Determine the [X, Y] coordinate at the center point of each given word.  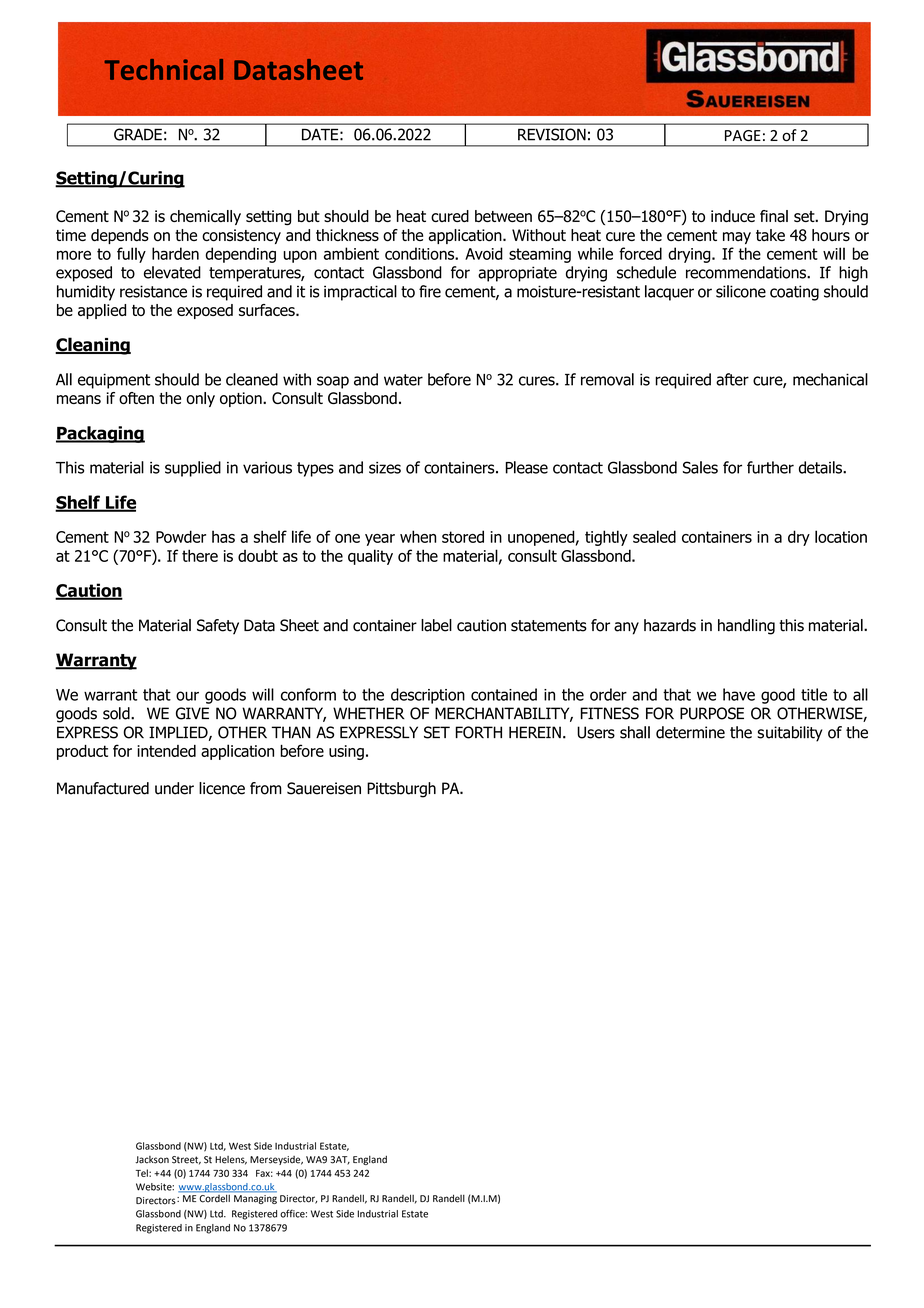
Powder [181, 536]
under [174, 788]
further [770, 467]
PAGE [743, 135]
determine [690, 732]
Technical [164, 69]
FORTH [478, 732]
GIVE [192, 713]
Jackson [152, 1160]
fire [430, 291]
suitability [789, 734]
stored [463, 536]
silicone [741, 291]
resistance [153, 291]
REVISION [552, 134]
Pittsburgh [401, 790]
